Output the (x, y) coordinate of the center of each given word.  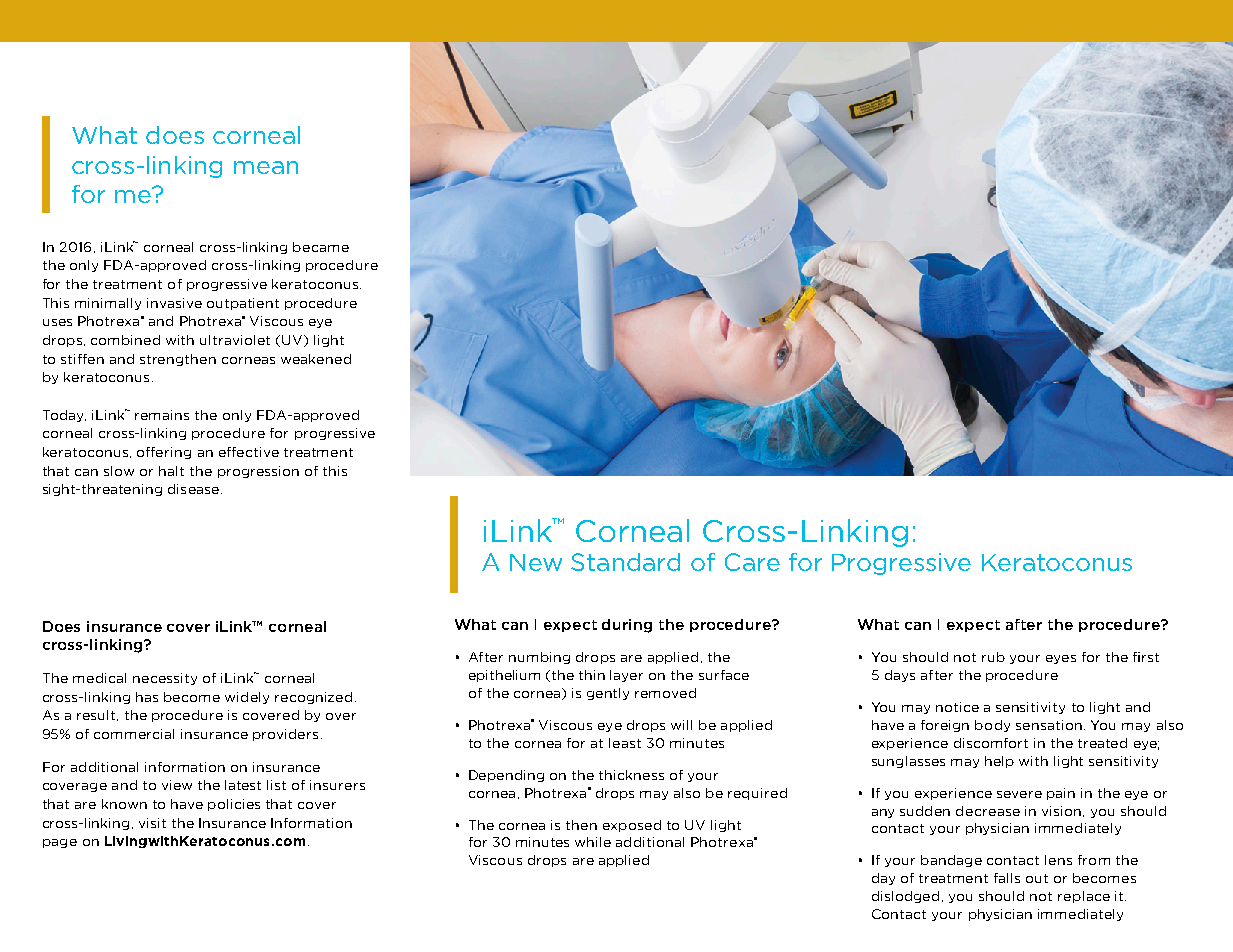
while (593, 842)
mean (266, 167)
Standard (625, 562)
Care (752, 562)
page (60, 843)
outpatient (243, 304)
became (321, 247)
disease (193, 489)
